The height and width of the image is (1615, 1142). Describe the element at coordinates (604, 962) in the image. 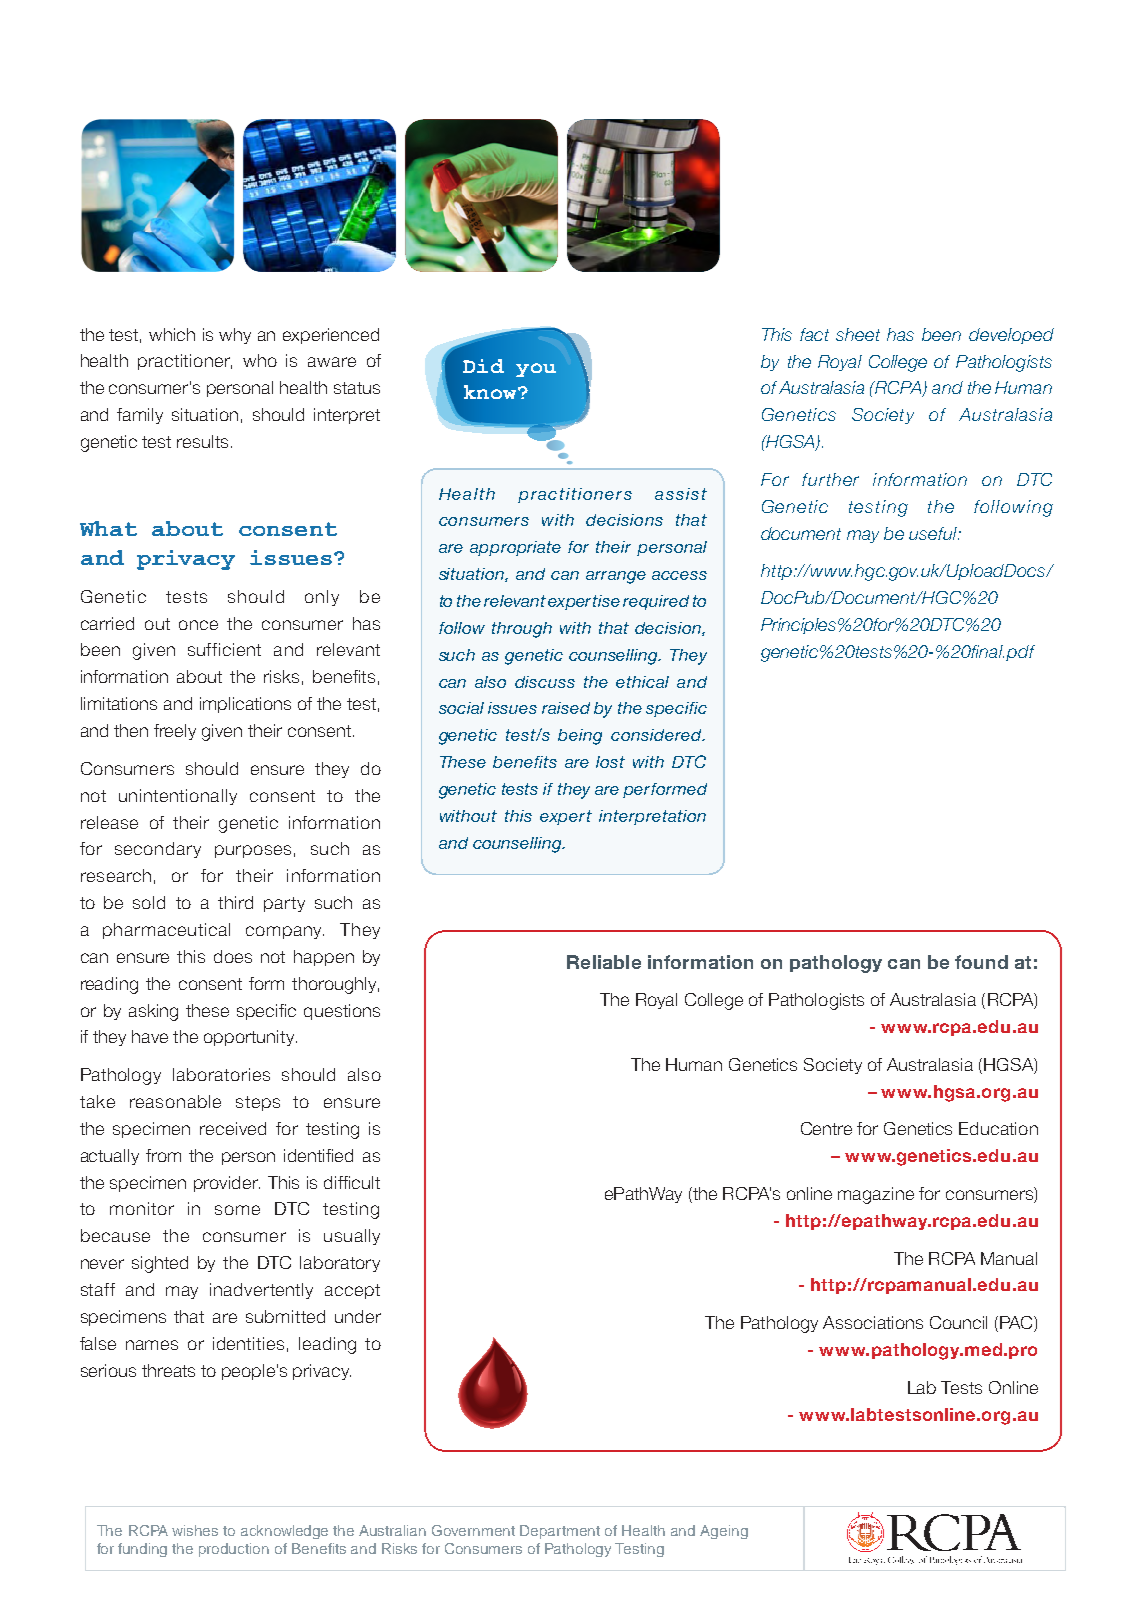

I see `Reliable` at that location.
